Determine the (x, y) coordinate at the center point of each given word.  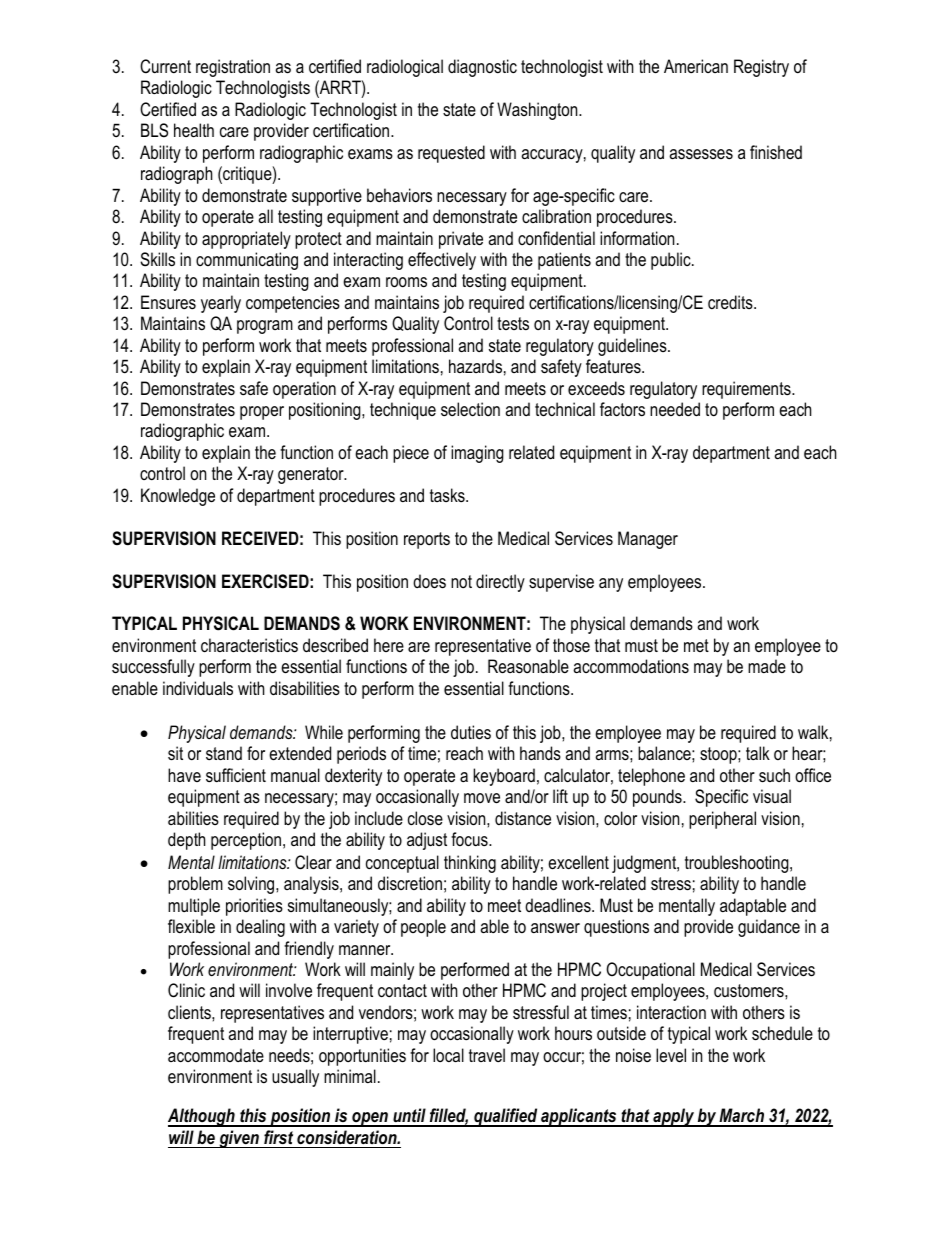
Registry (761, 68)
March (742, 1117)
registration (233, 68)
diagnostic (482, 68)
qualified (506, 1117)
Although (202, 1117)
